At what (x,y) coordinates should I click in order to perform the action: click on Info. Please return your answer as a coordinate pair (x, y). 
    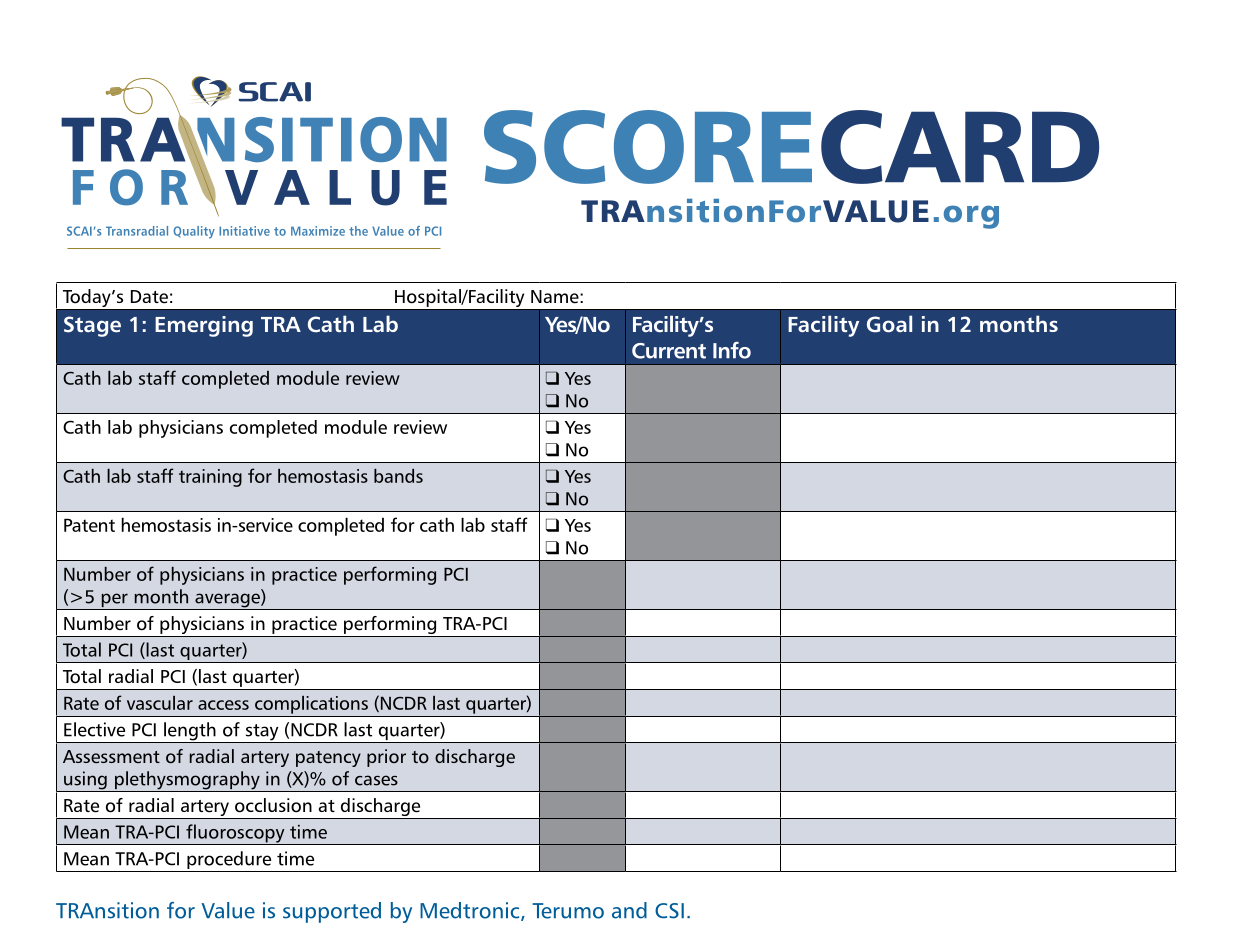
    Looking at the image, I should click on (732, 350).
